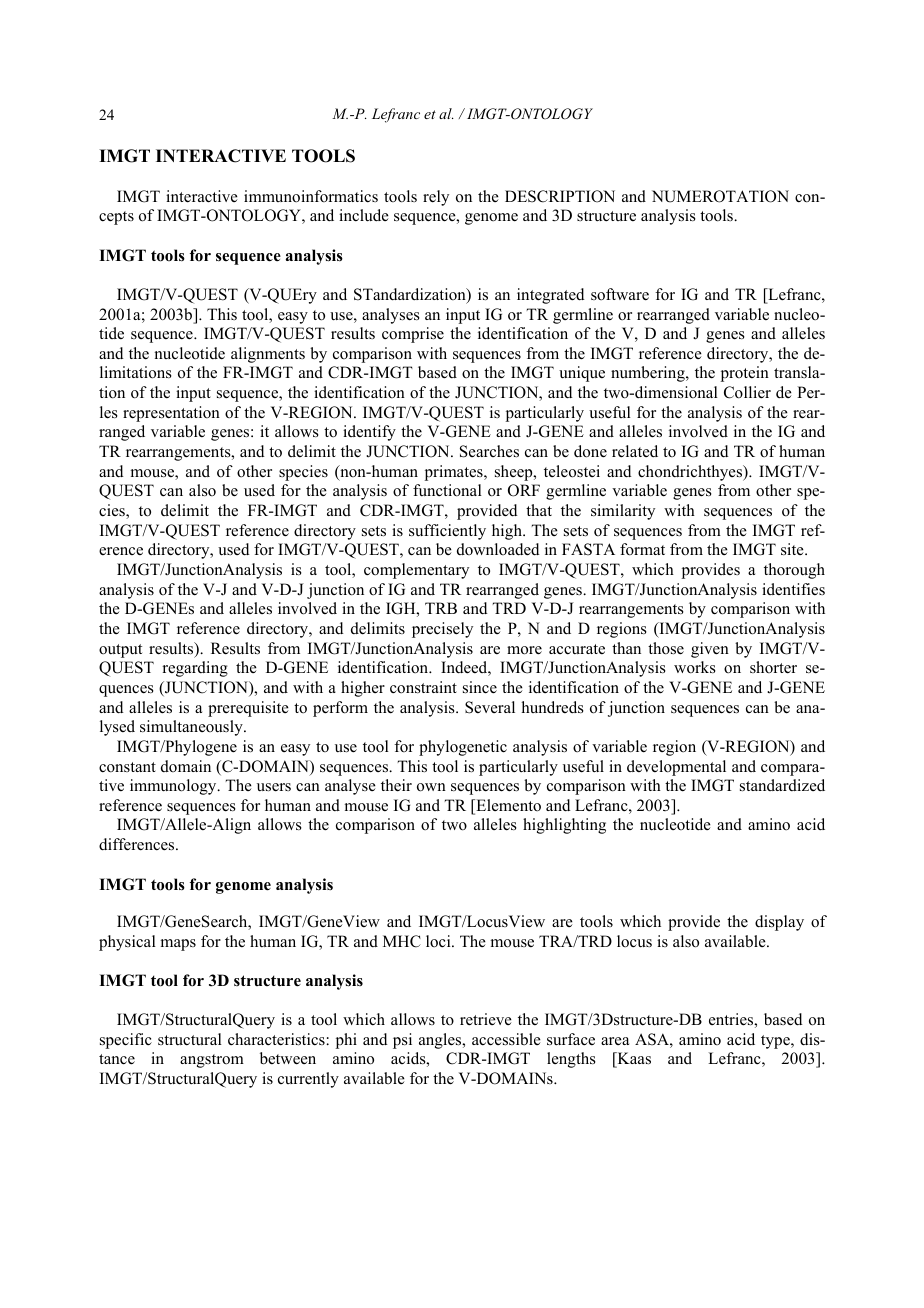 Image resolution: width=924 pixels, height=1308 pixels. Describe the element at coordinates (615, 1041) in the page. I see `area` at that location.
